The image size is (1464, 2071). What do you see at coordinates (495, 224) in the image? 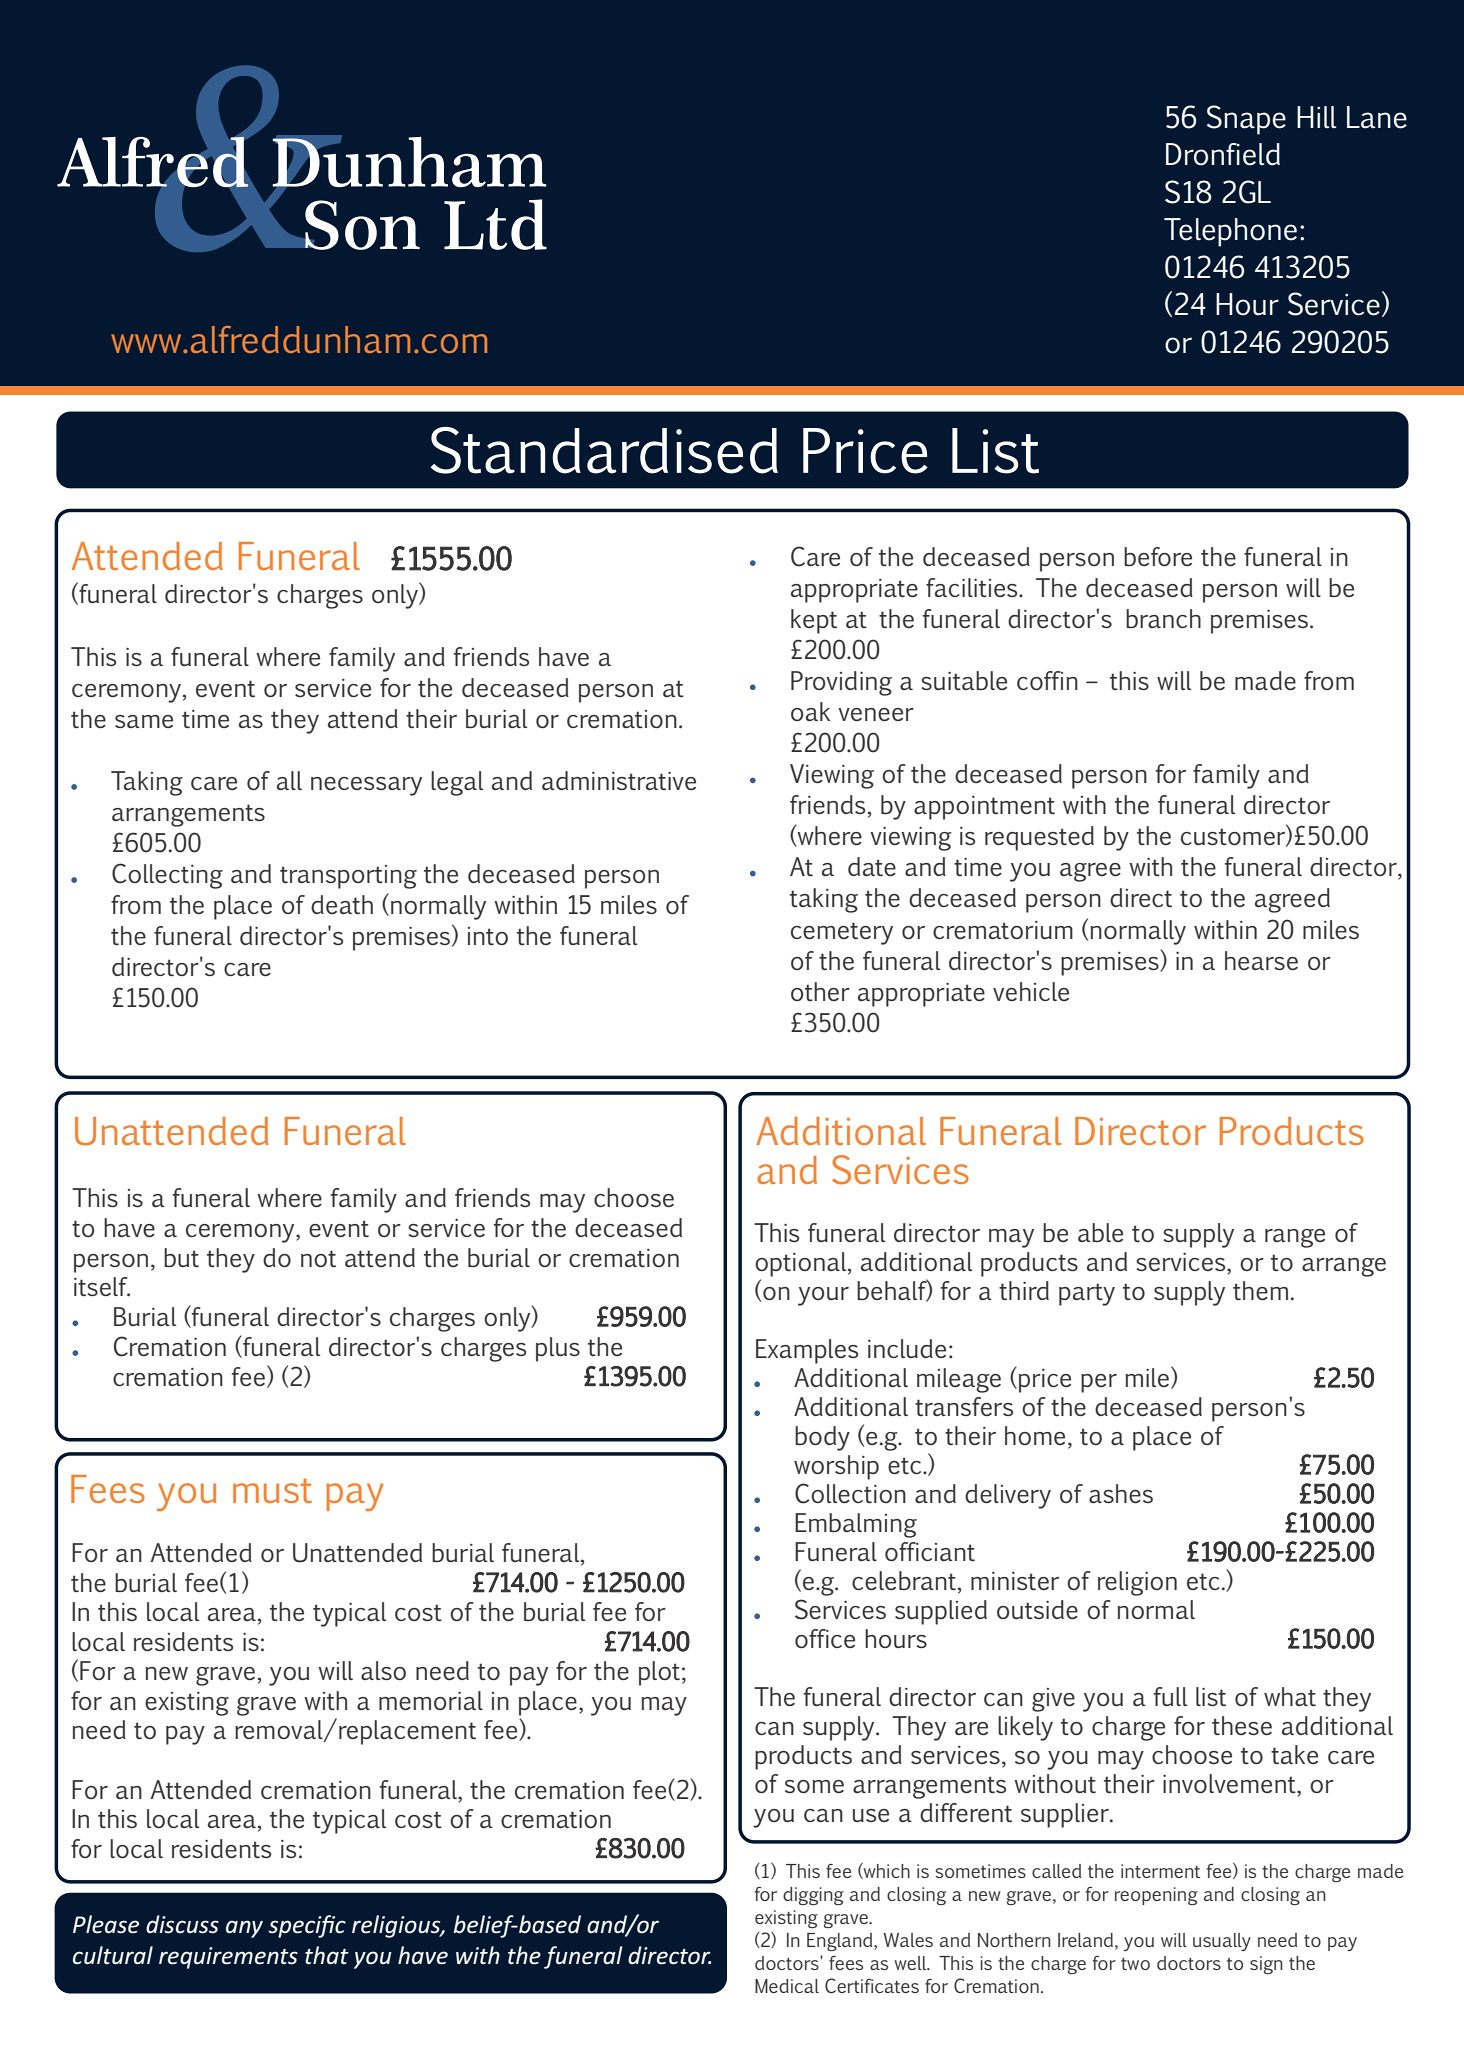
I see `Ltd` at bounding box center [495, 224].
